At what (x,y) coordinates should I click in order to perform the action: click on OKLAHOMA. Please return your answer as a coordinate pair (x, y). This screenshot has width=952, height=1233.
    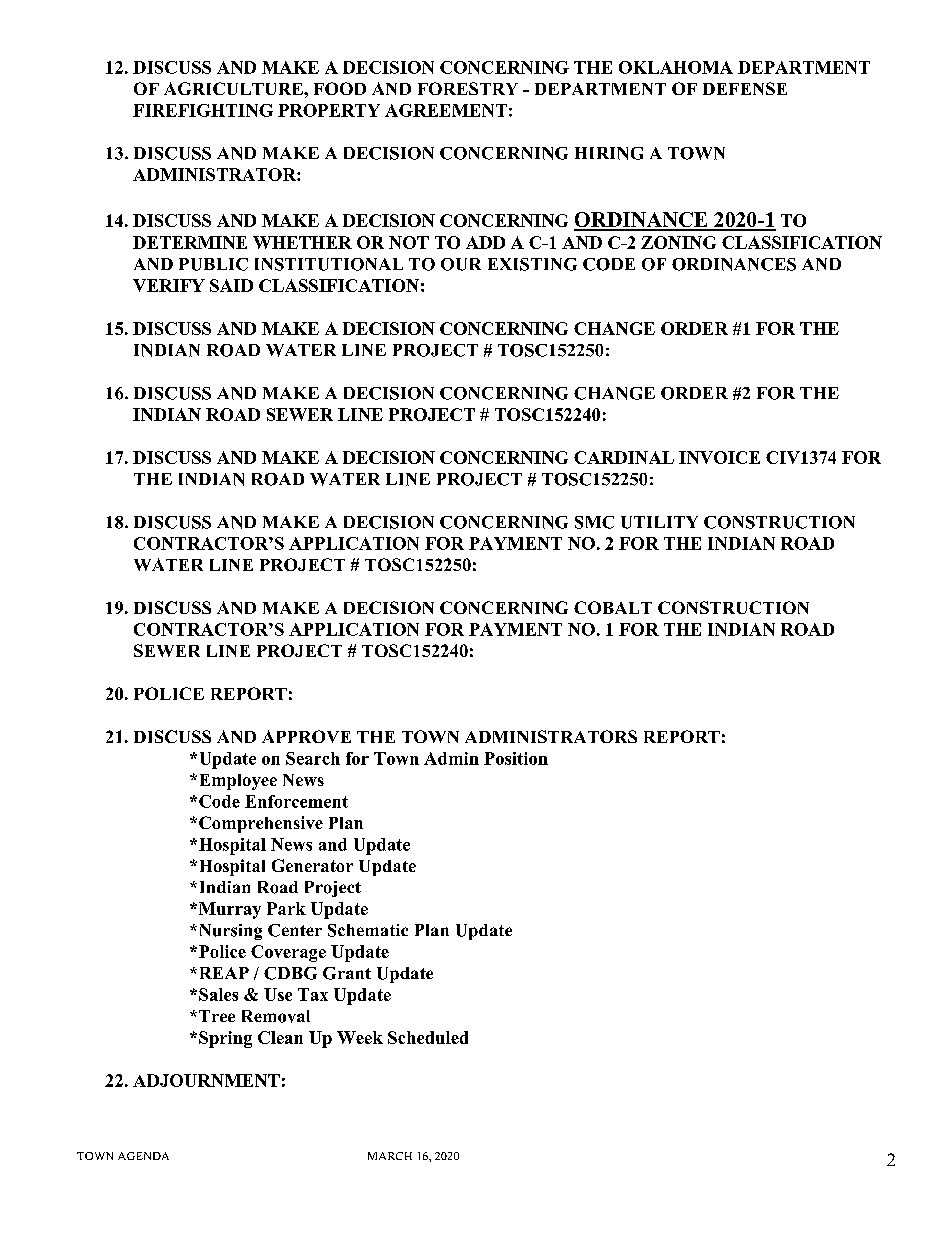
    Looking at the image, I should click on (676, 67).
